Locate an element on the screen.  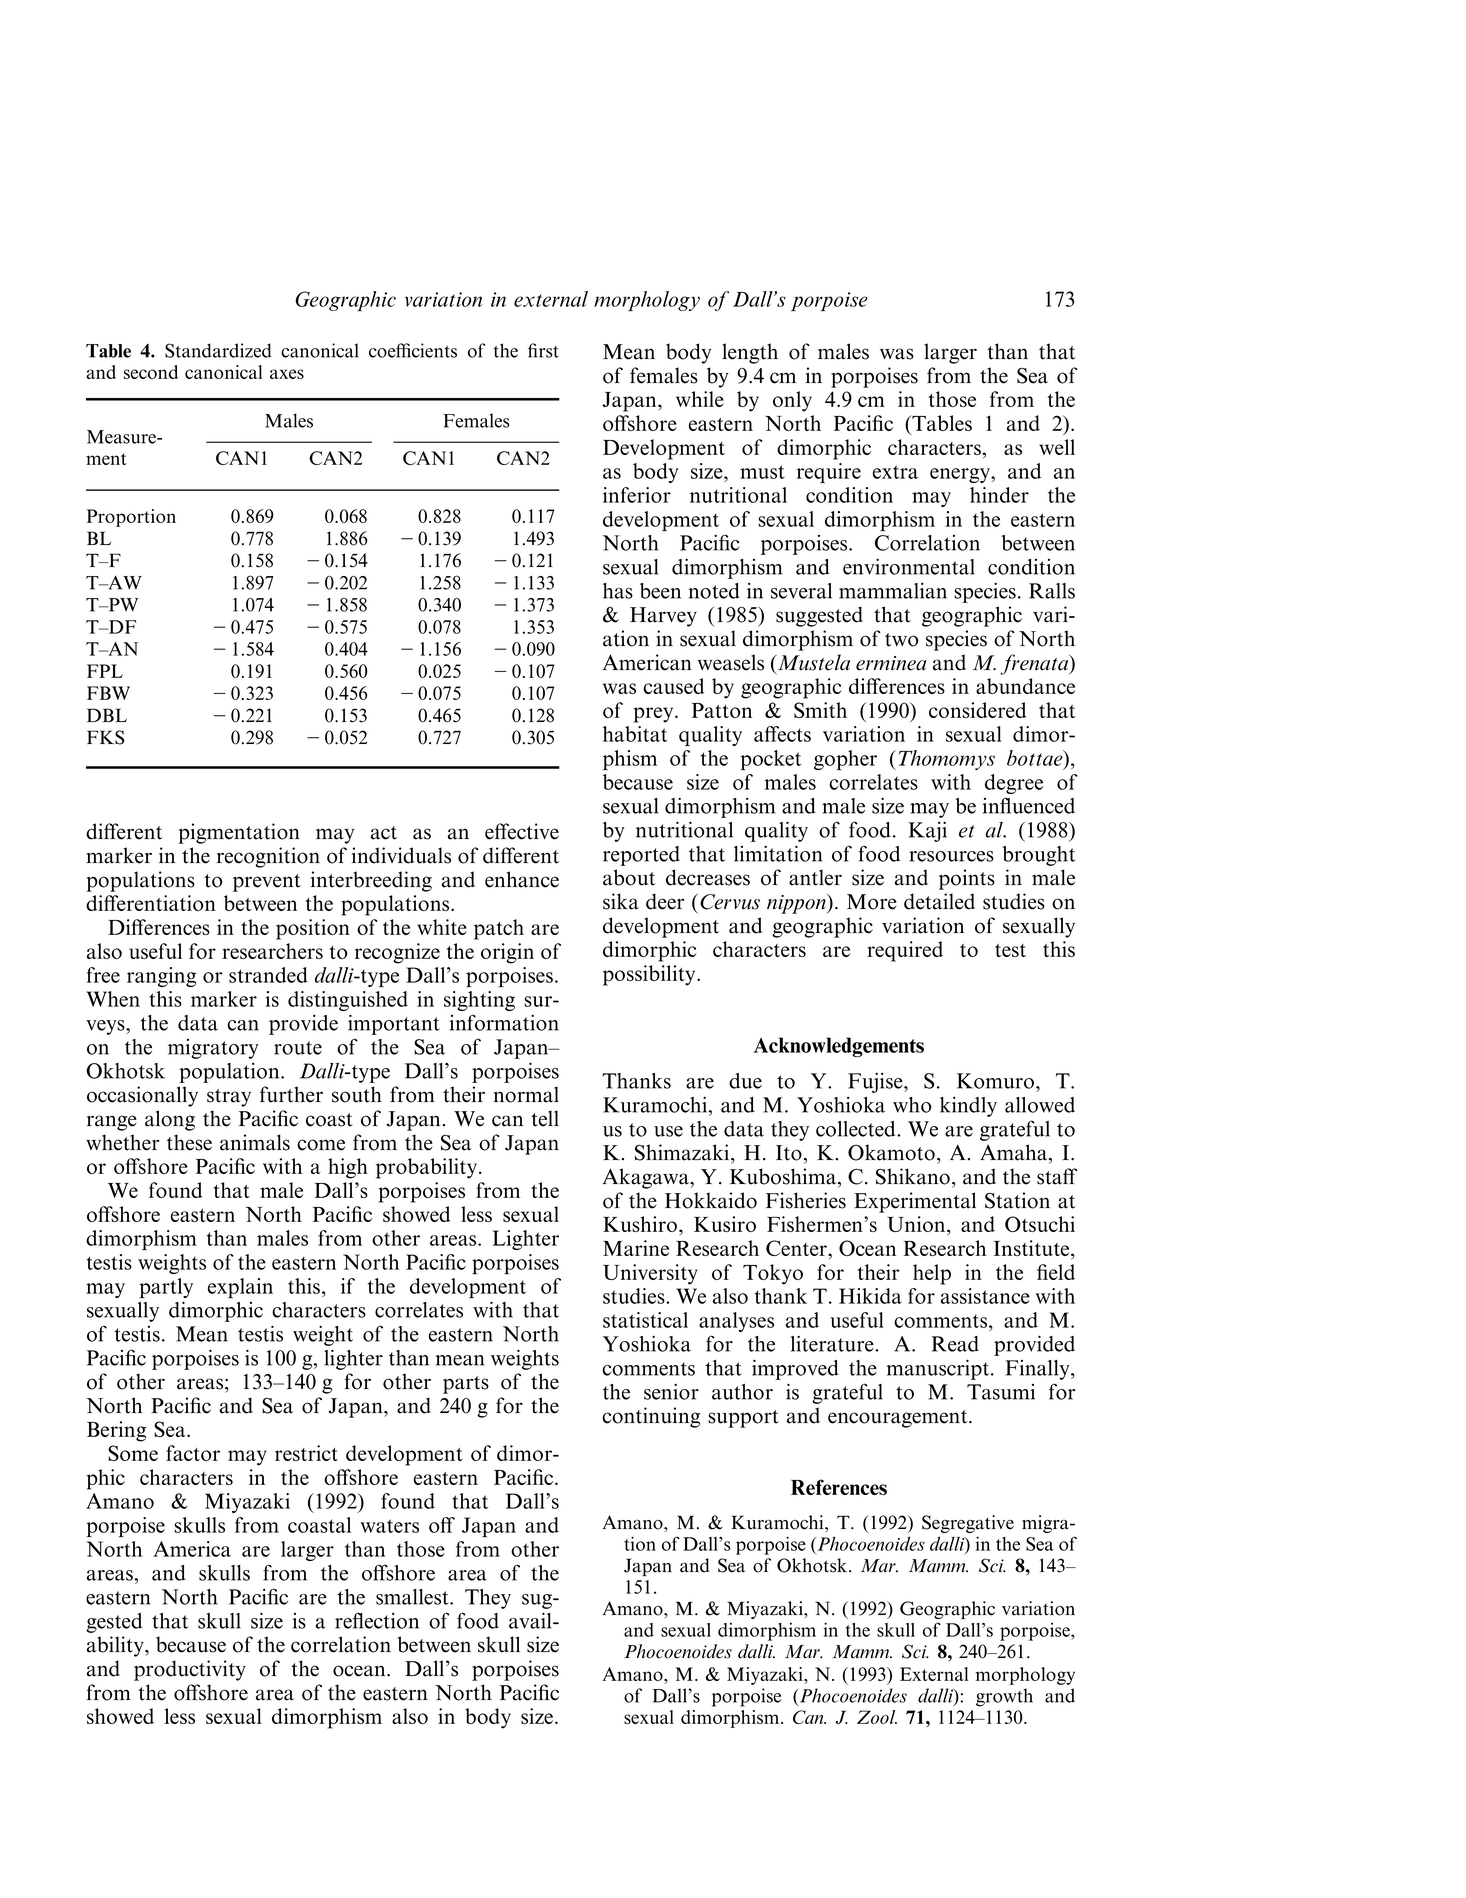
route is located at coordinates (298, 1048).
